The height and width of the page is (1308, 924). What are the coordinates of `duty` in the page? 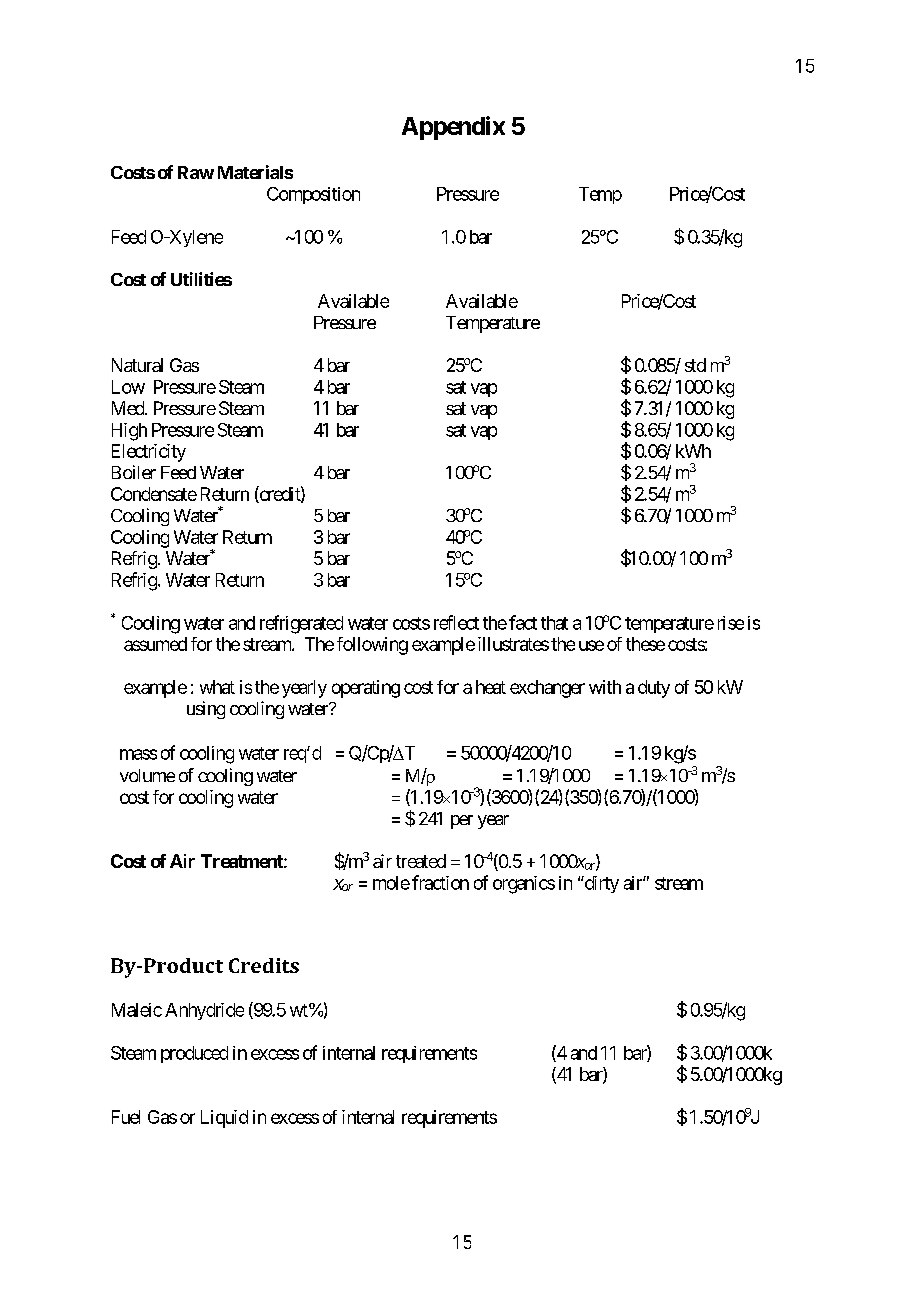 It's located at (654, 689).
